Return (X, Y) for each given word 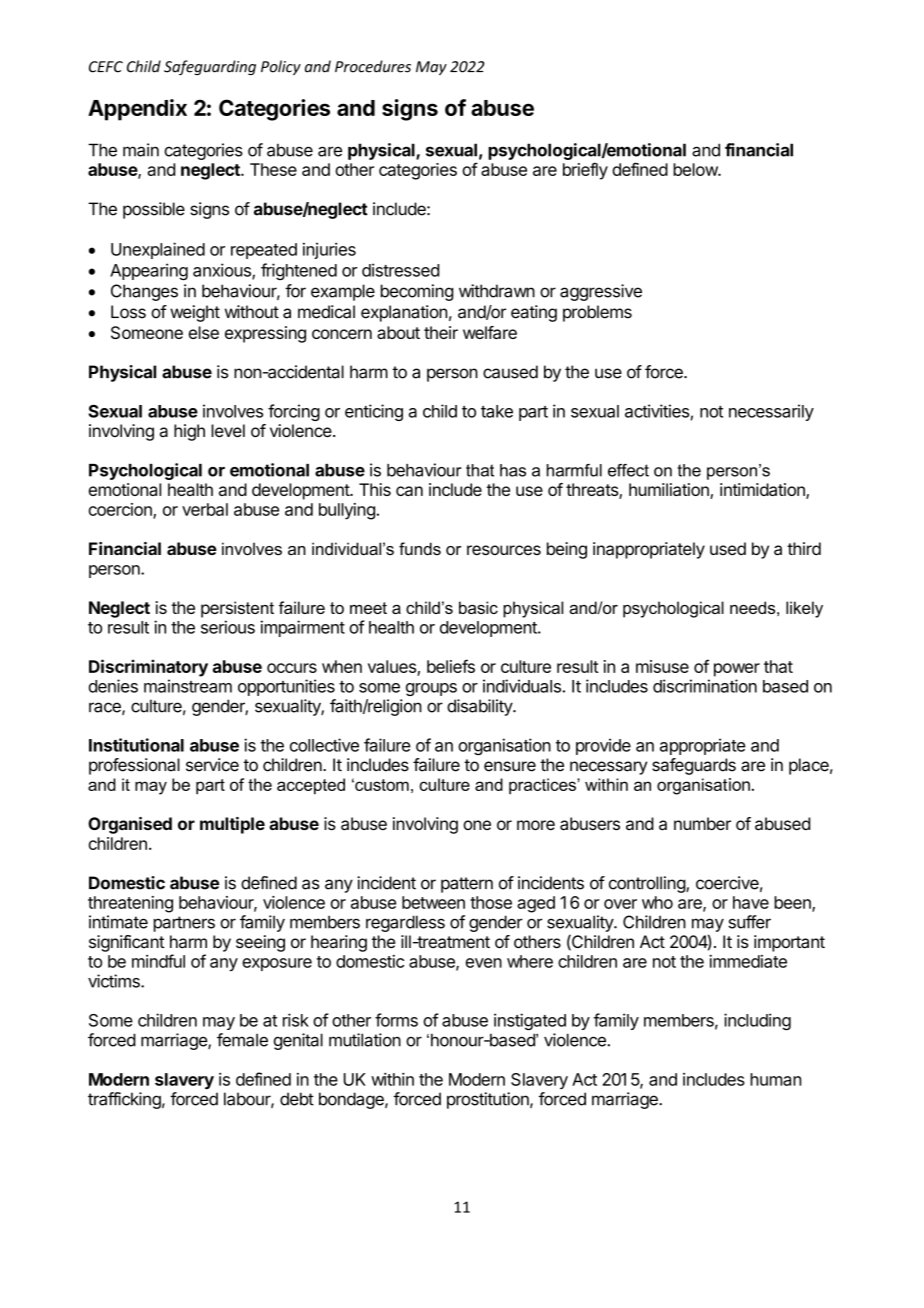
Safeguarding (210, 67)
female (242, 1040)
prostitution (489, 1100)
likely (804, 609)
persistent (237, 609)
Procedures (373, 66)
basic (478, 607)
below (696, 169)
